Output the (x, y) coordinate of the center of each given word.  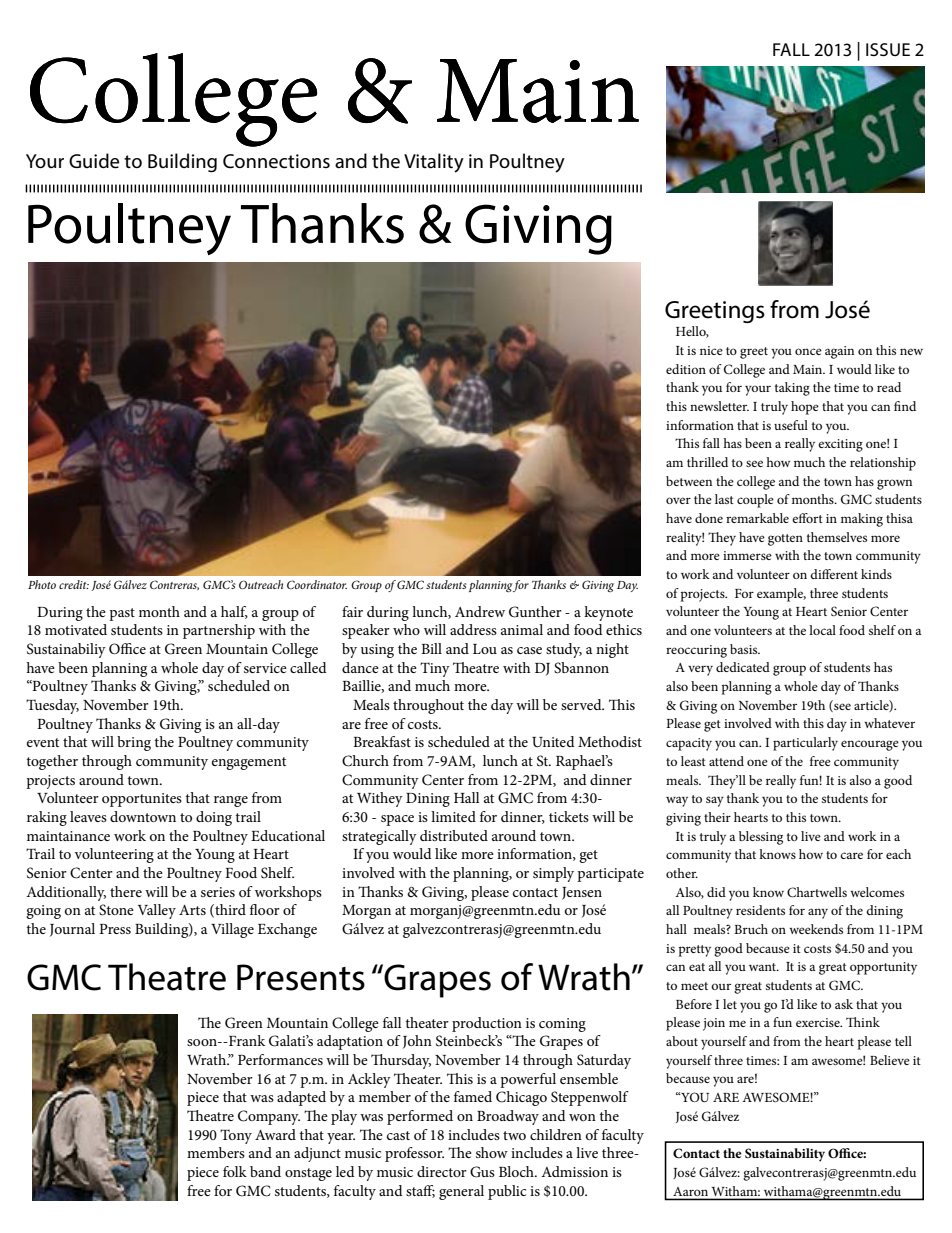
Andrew (480, 611)
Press (115, 929)
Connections (276, 161)
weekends (816, 929)
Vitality (434, 163)
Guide (94, 161)
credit (74, 584)
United (553, 742)
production (487, 1024)
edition (686, 369)
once (808, 351)
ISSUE (888, 49)
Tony (236, 1136)
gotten (785, 540)
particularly (805, 744)
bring (134, 743)
